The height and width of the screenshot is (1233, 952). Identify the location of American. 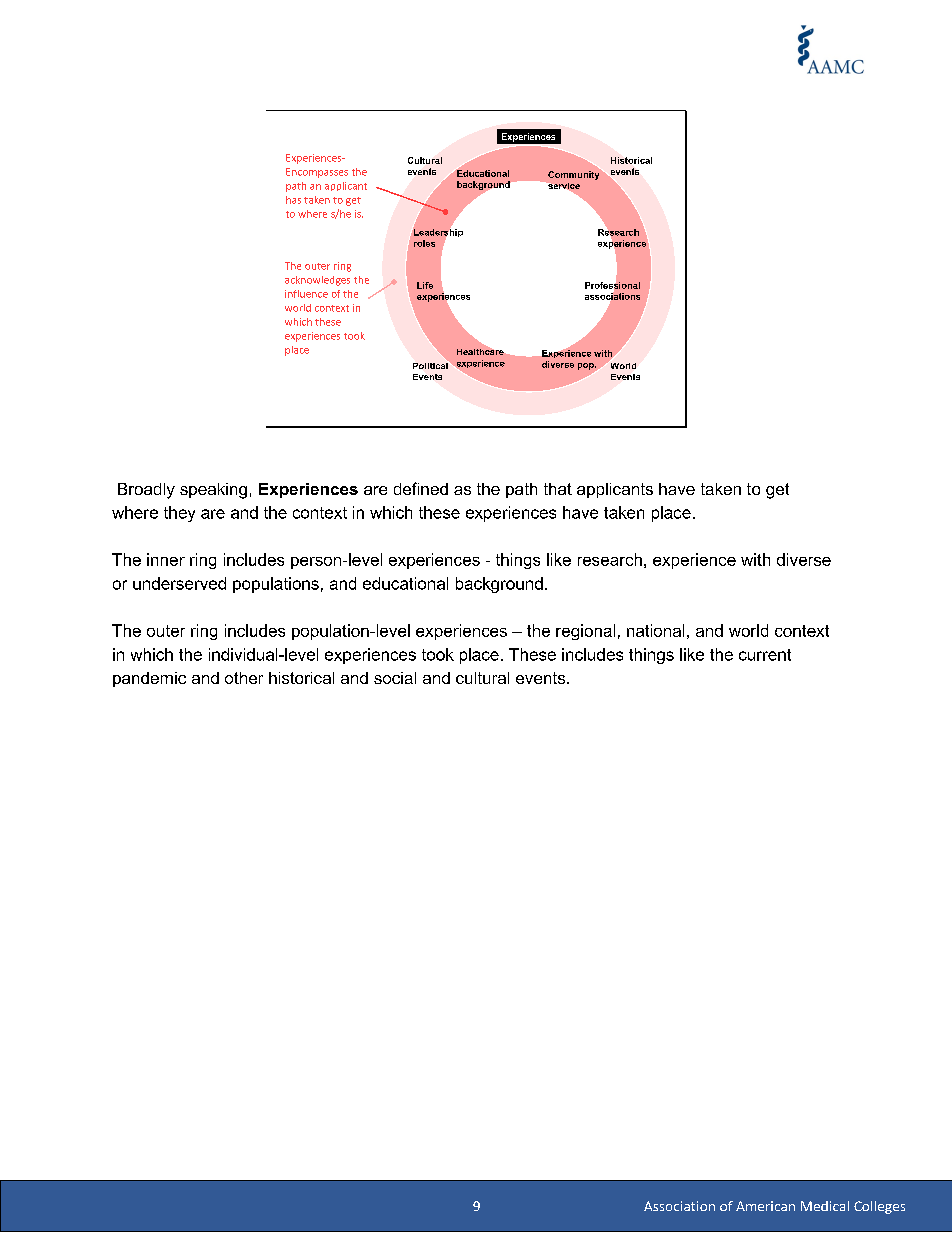
(765, 1206).
